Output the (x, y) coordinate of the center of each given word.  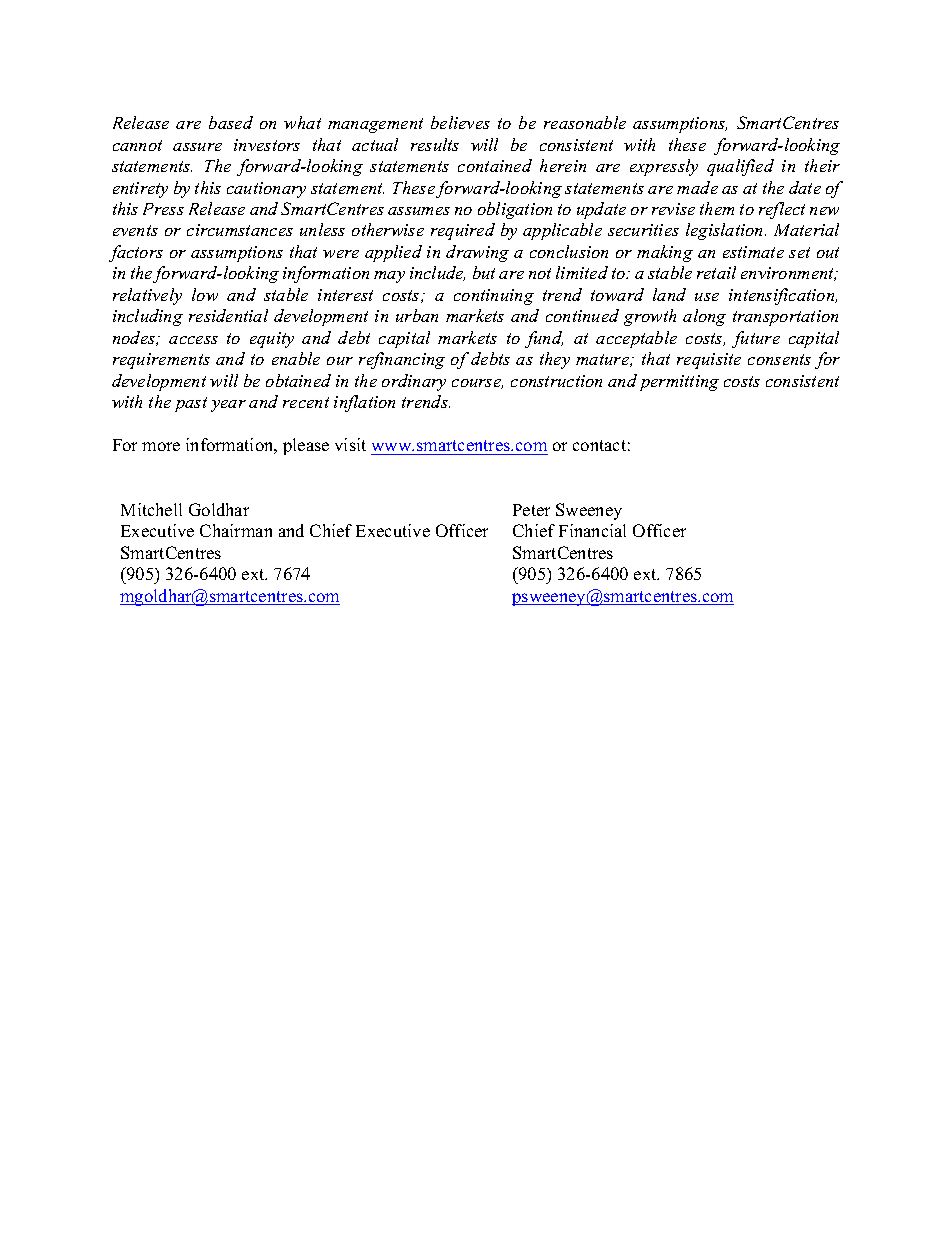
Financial (592, 530)
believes (460, 122)
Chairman (236, 530)
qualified (740, 167)
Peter (531, 510)
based (231, 122)
